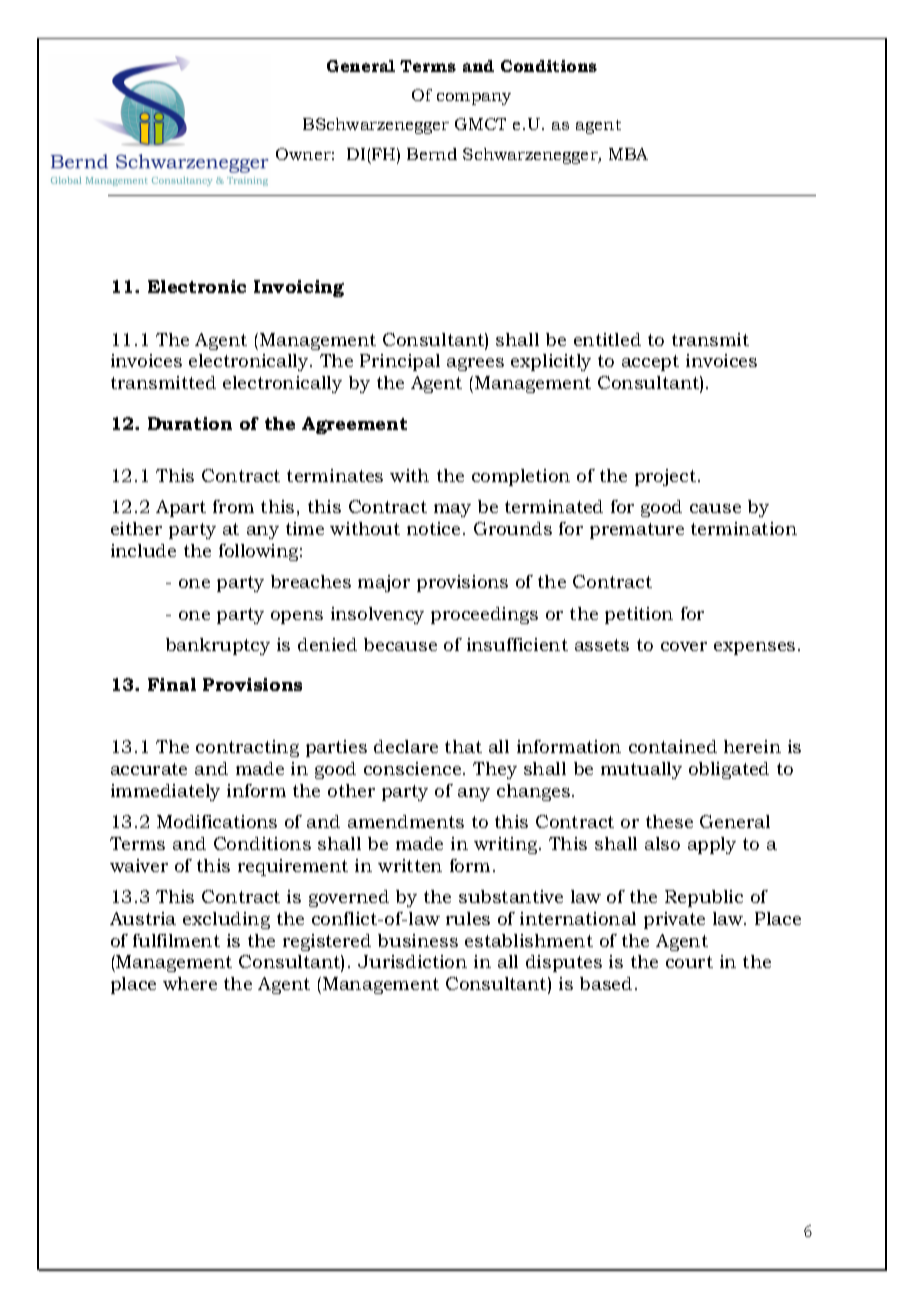  I want to click on Duration, so click(190, 423).
